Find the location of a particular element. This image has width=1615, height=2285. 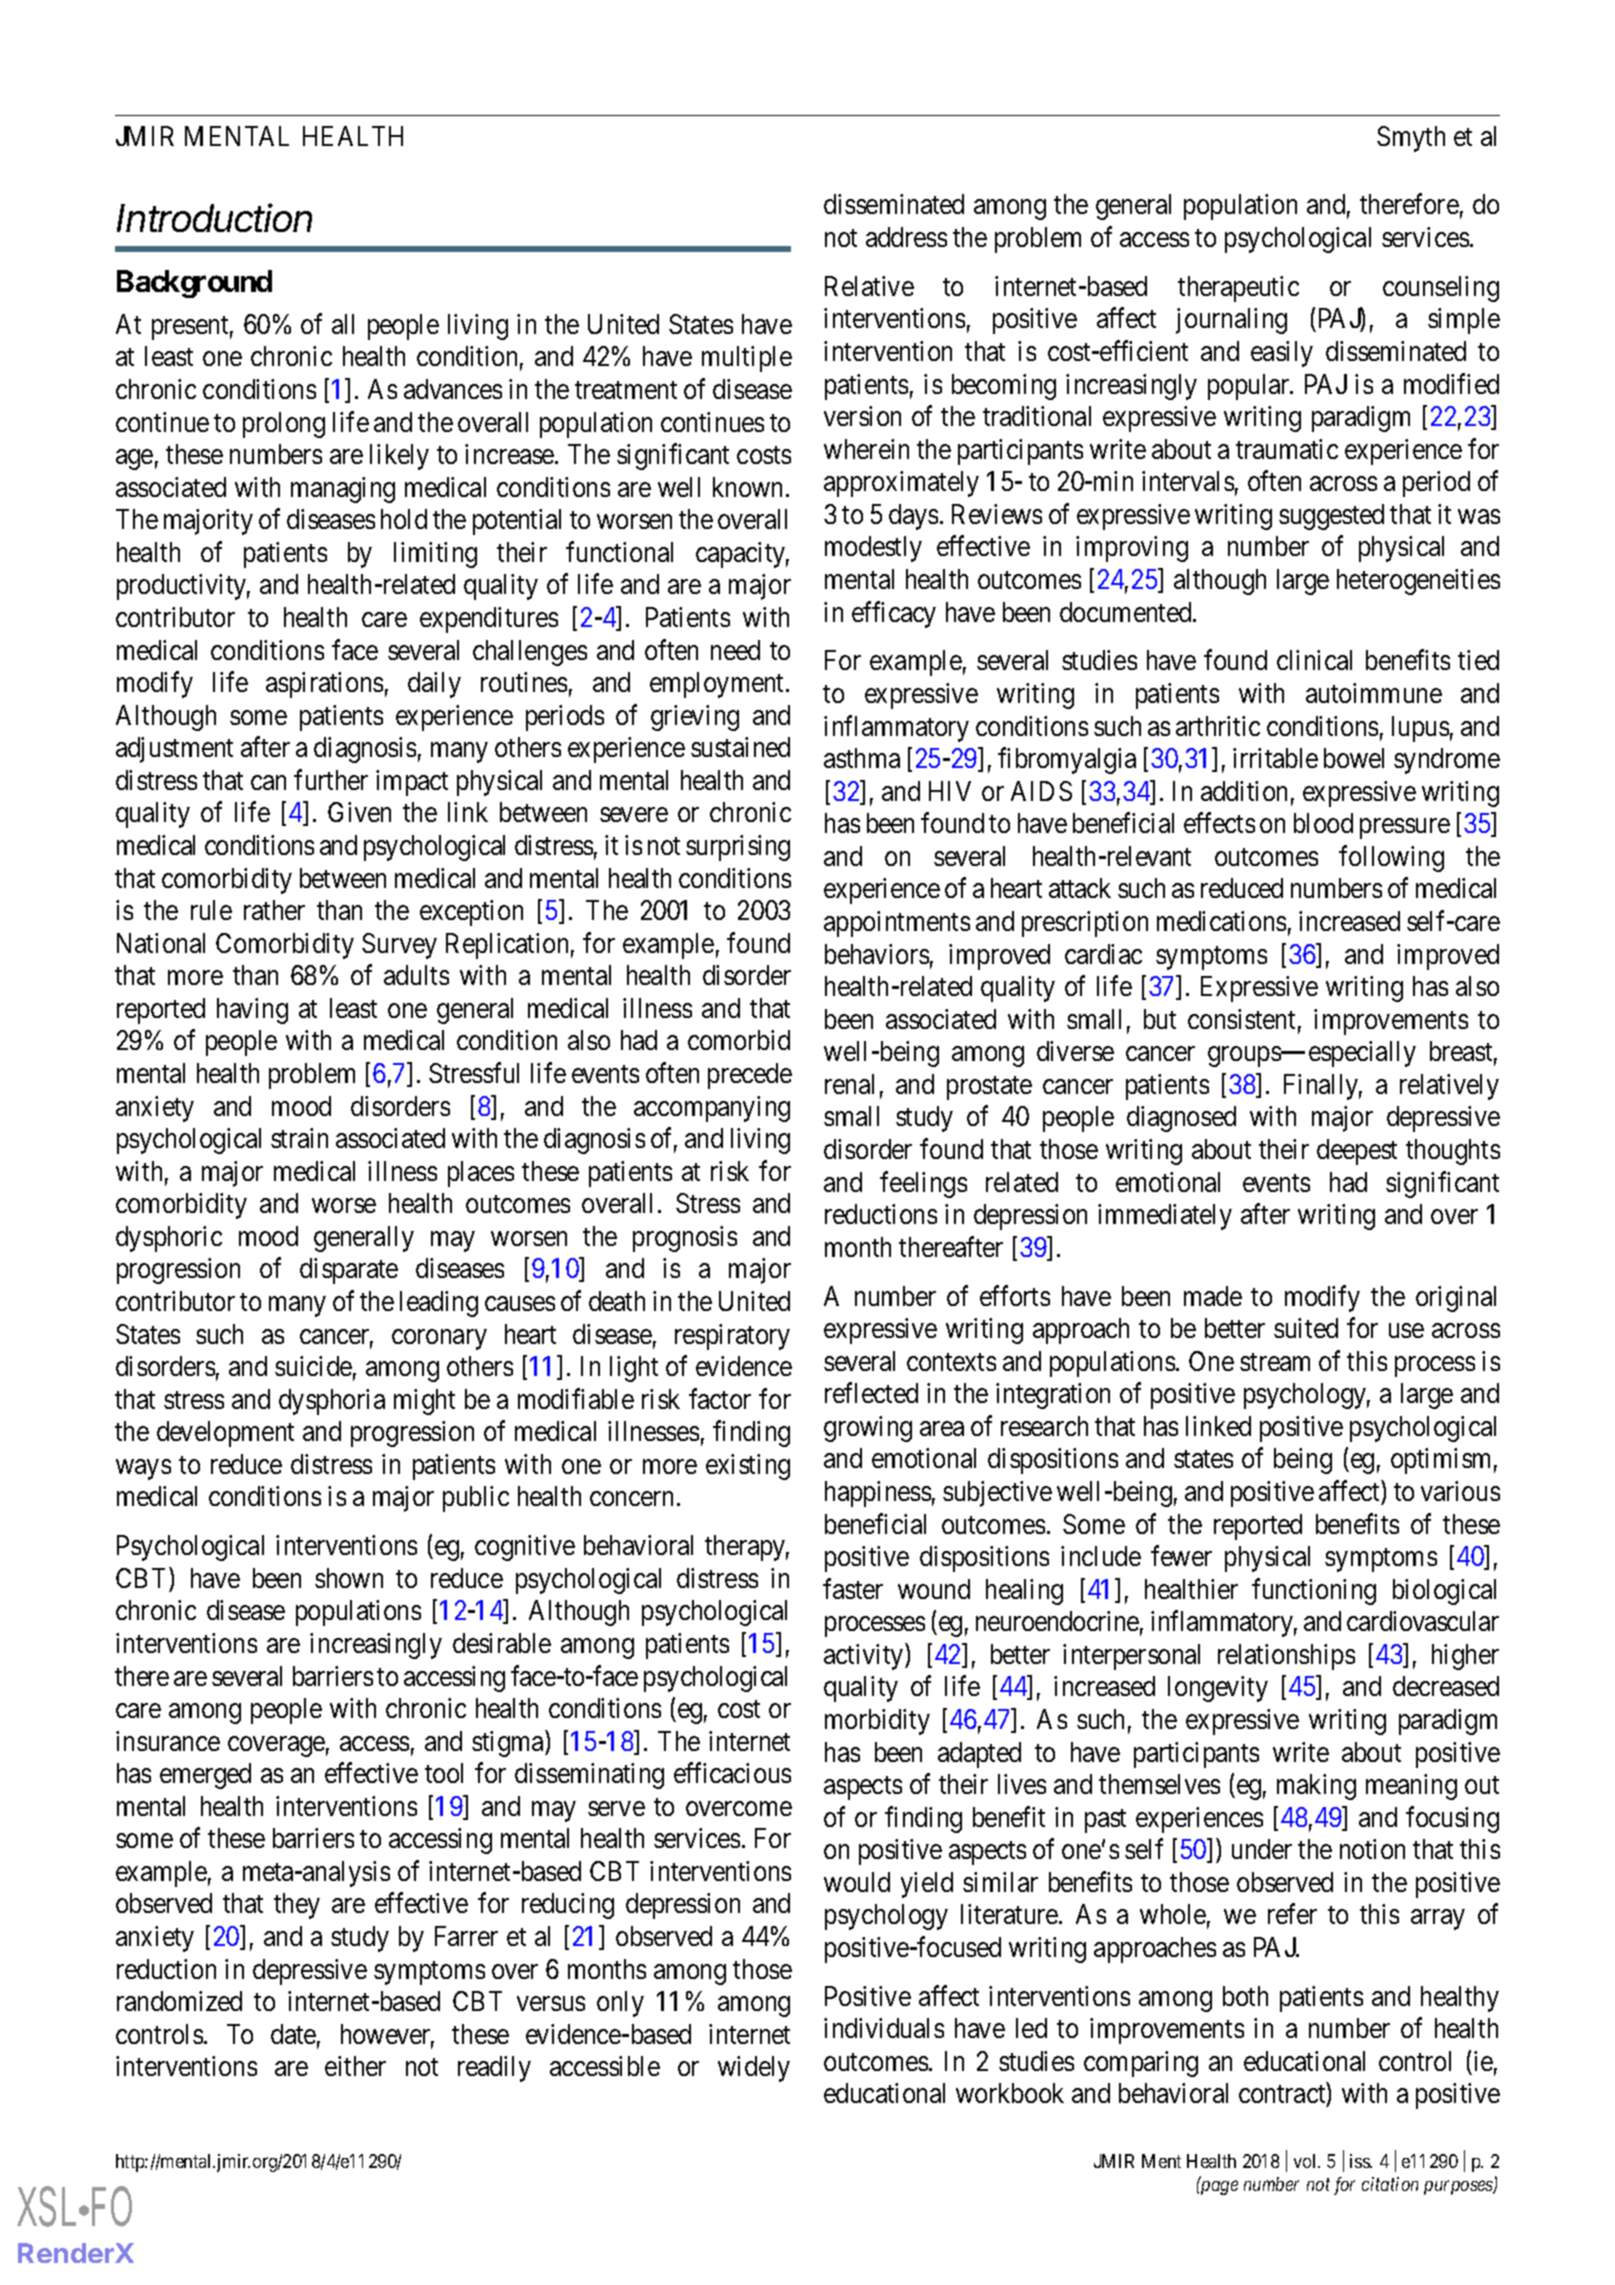

address is located at coordinates (906, 237).
